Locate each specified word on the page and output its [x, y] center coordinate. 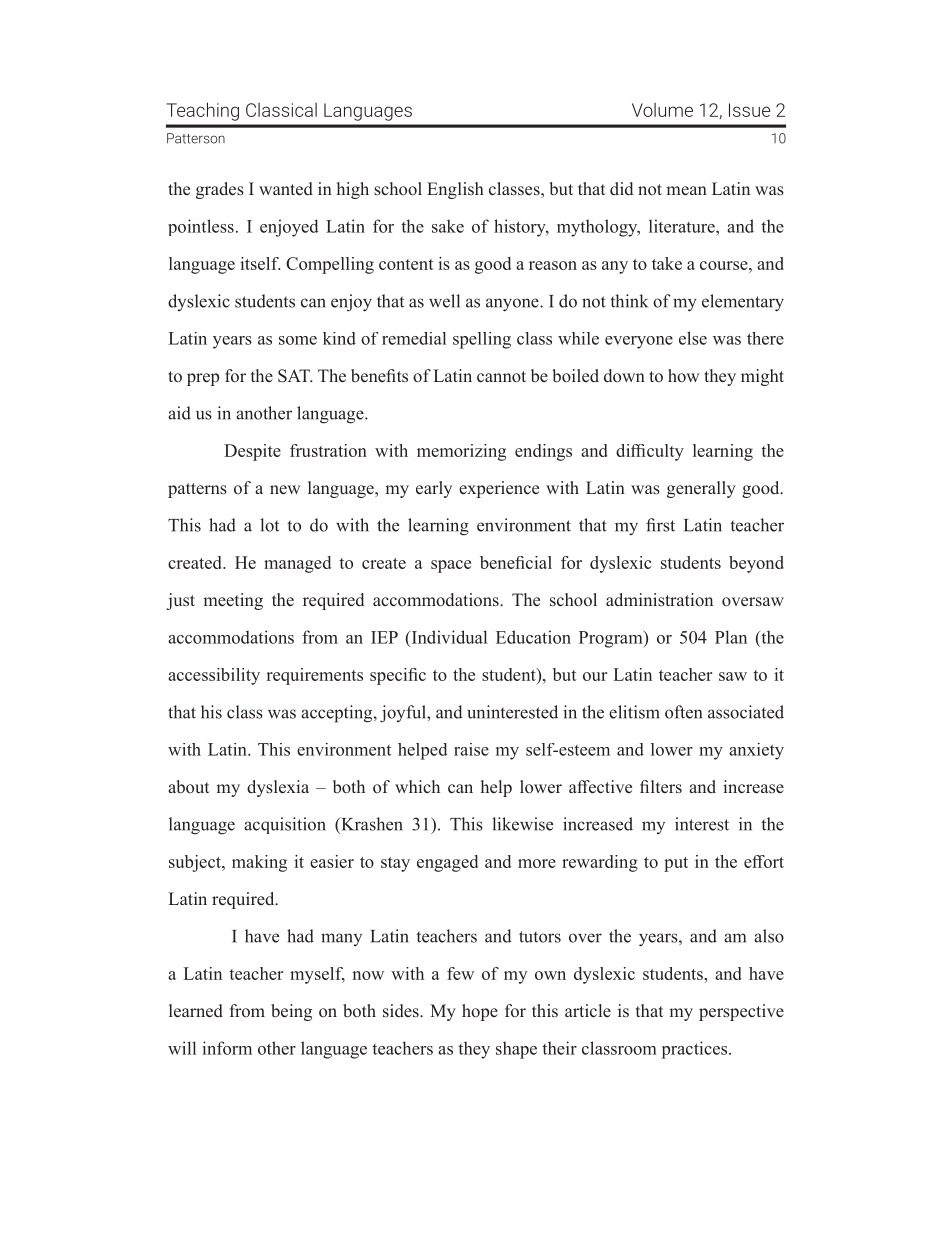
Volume [662, 110]
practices [696, 1050]
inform [227, 1048]
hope [480, 1012]
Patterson [196, 138]
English [455, 190]
